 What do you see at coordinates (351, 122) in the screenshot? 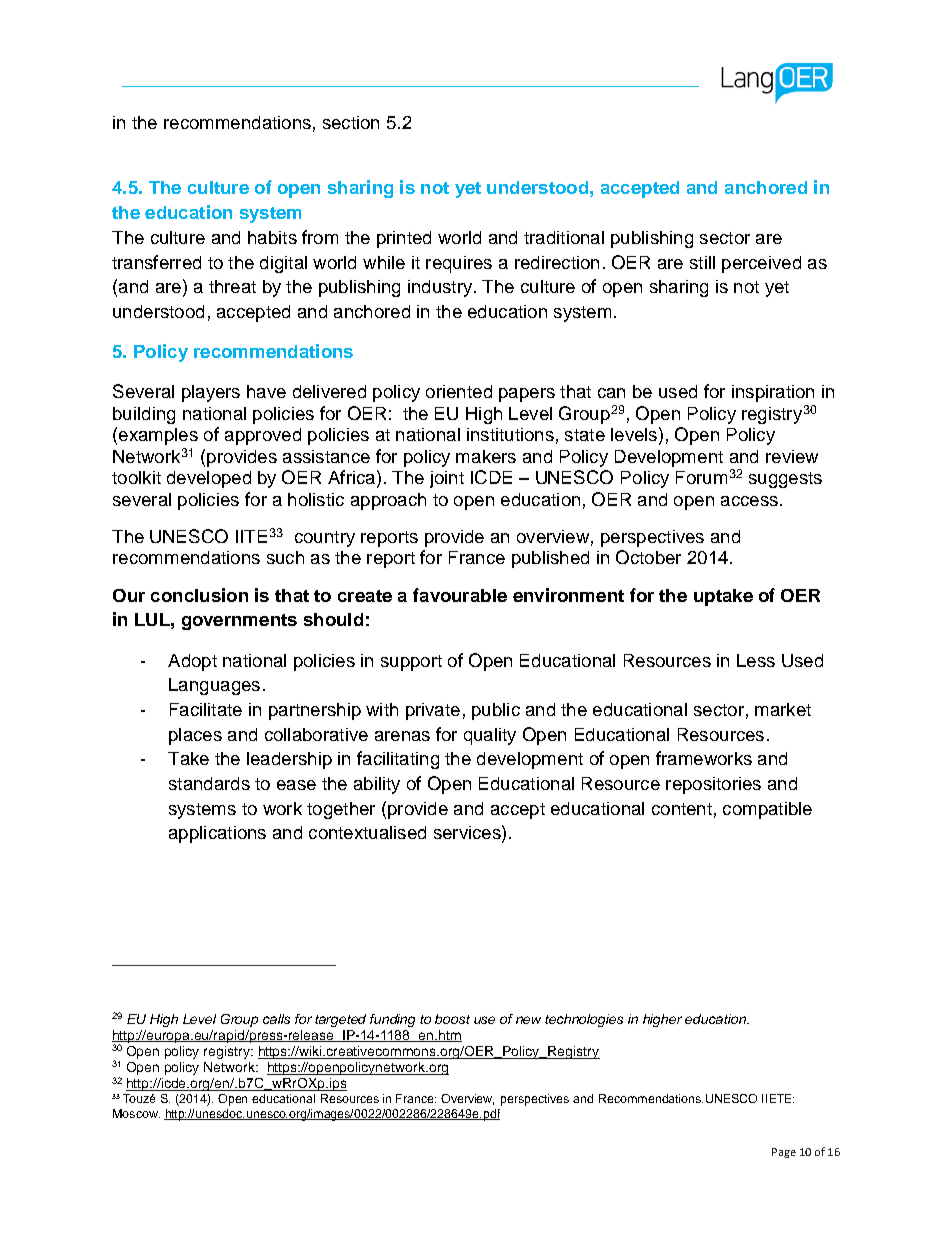
I see `section` at bounding box center [351, 122].
